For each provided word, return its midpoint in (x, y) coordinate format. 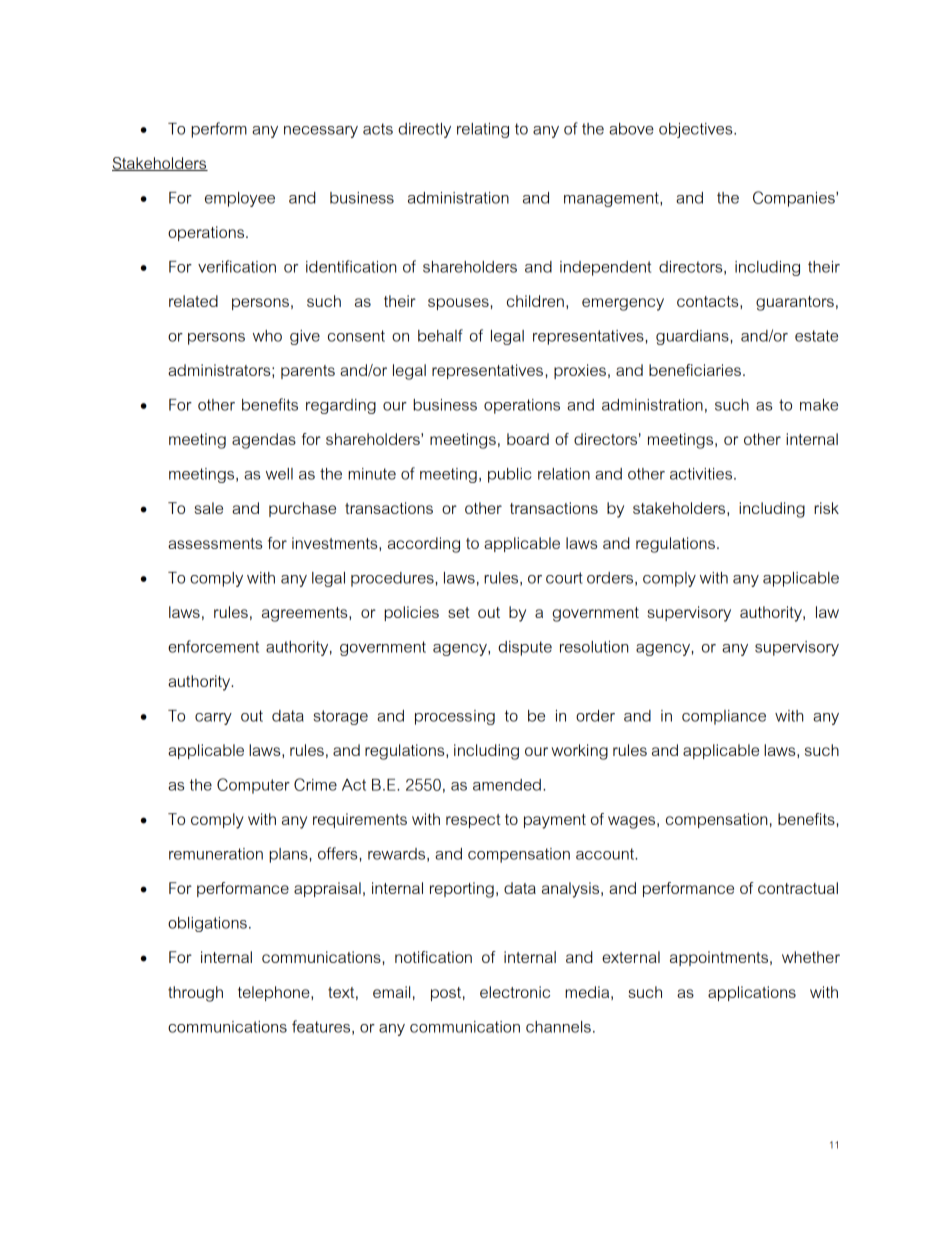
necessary (321, 132)
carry (213, 719)
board (528, 439)
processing (455, 717)
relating (483, 130)
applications (752, 993)
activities (702, 474)
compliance (724, 717)
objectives (697, 130)
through (195, 994)
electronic (515, 992)
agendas (264, 441)
